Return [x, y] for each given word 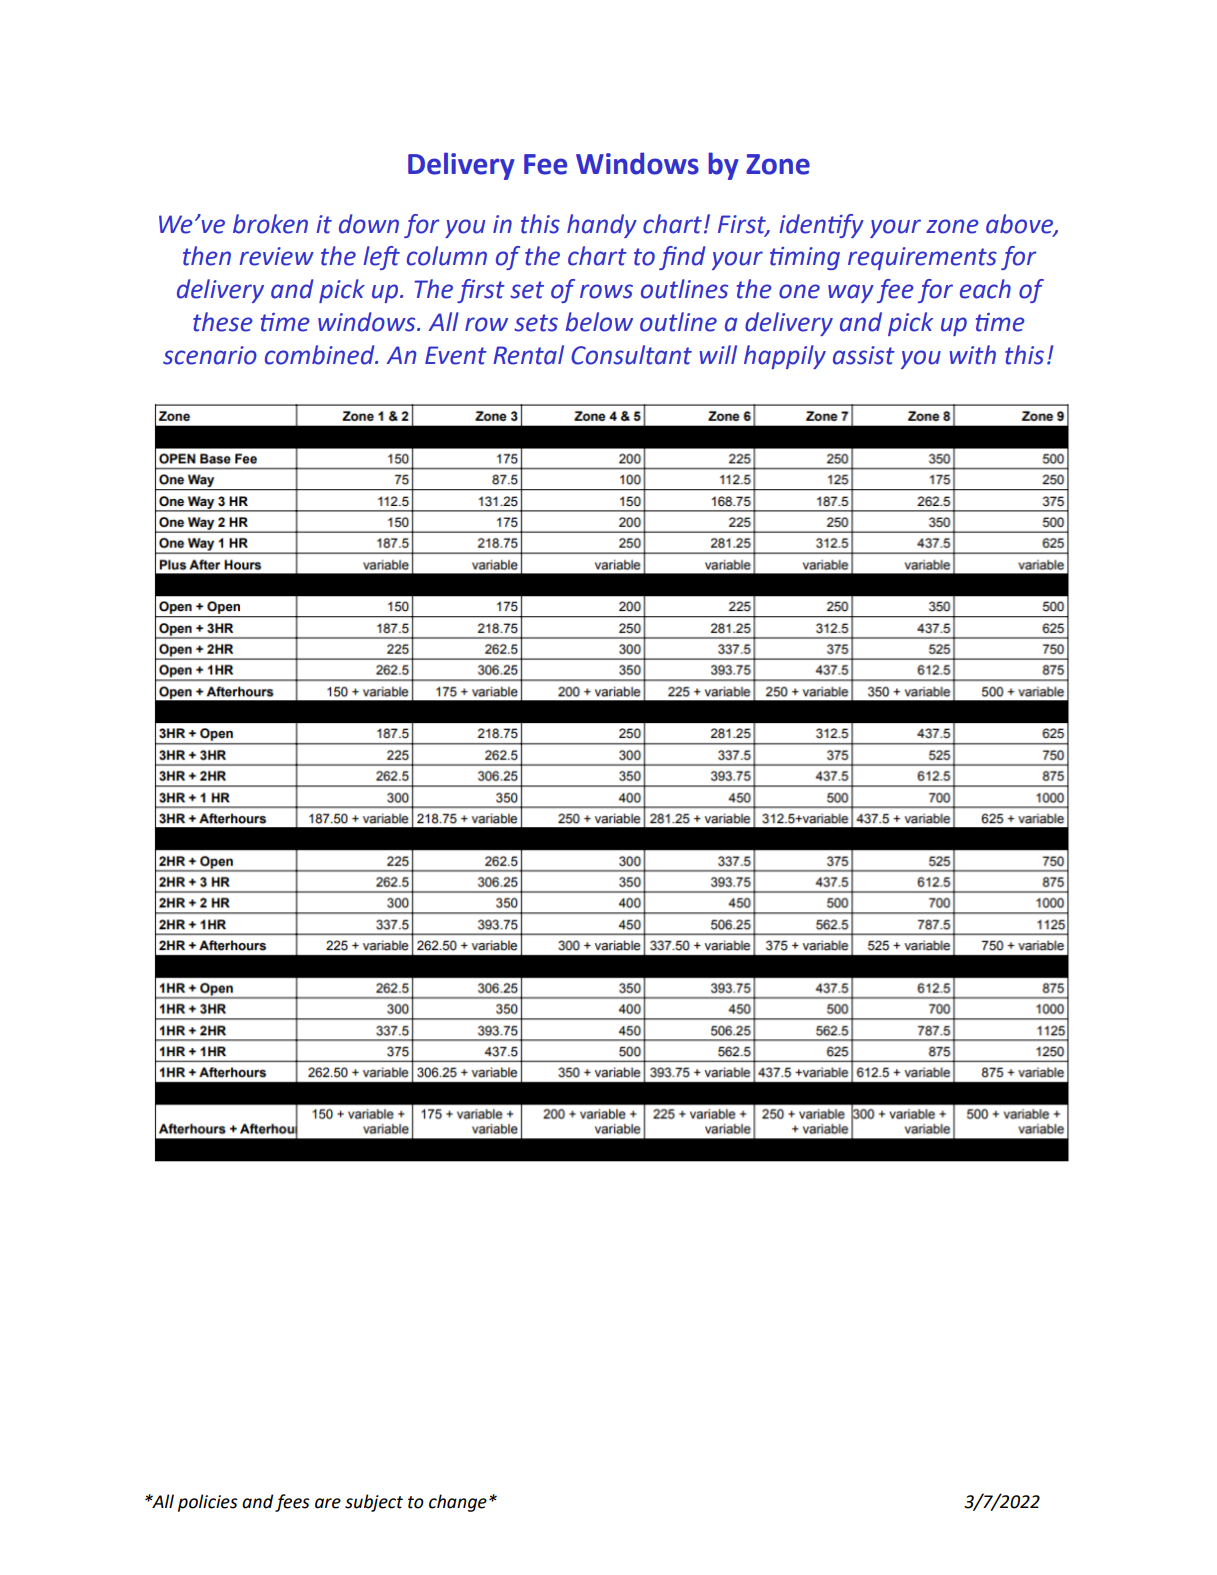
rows [606, 291]
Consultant [631, 355]
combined [321, 355]
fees [292, 1503]
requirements [922, 258]
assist [864, 355]
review [277, 256]
